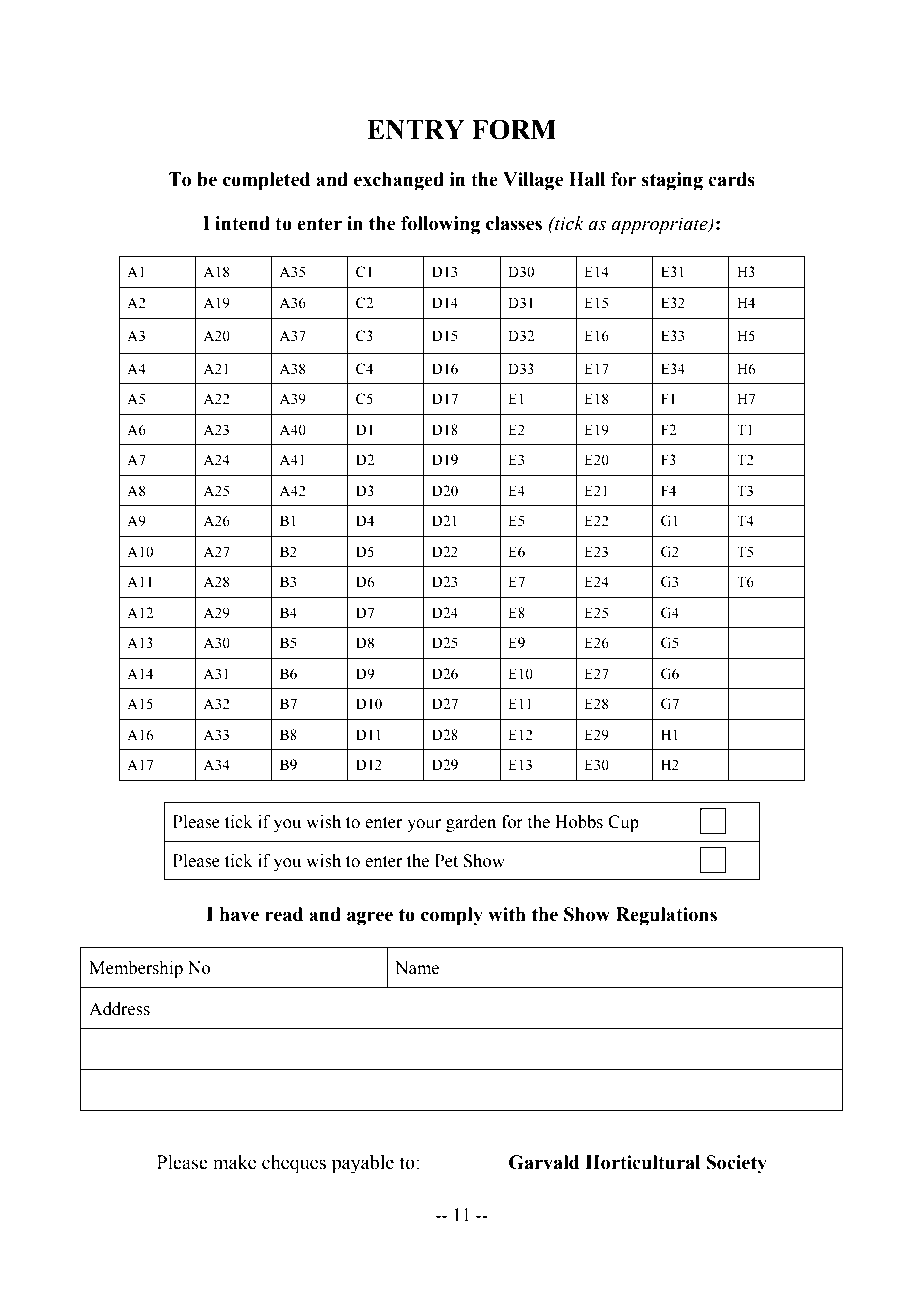 Image resolution: width=924 pixels, height=1308 pixels. Describe the element at coordinates (363, 1164) in the screenshot. I see `payable` at that location.
